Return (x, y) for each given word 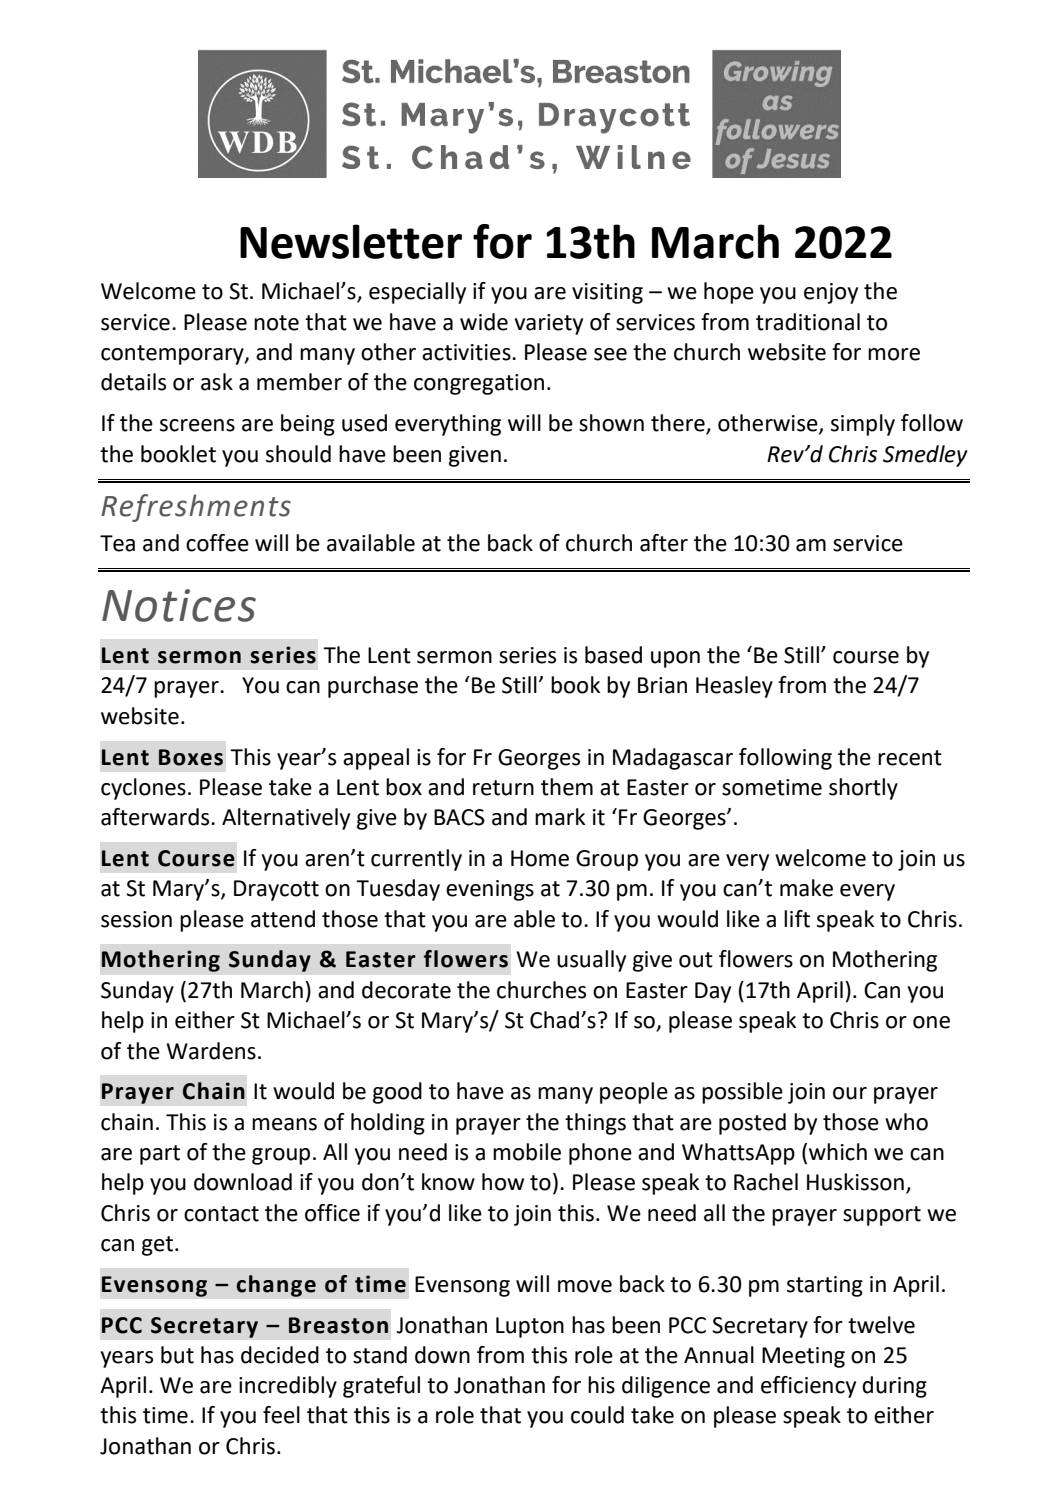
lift (797, 919)
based (613, 655)
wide (484, 322)
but (177, 1355)
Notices (179, 605)
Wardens (211, 1051)
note (276, 323)
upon (675, 659)
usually (591, 961)
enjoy (831, 293)
